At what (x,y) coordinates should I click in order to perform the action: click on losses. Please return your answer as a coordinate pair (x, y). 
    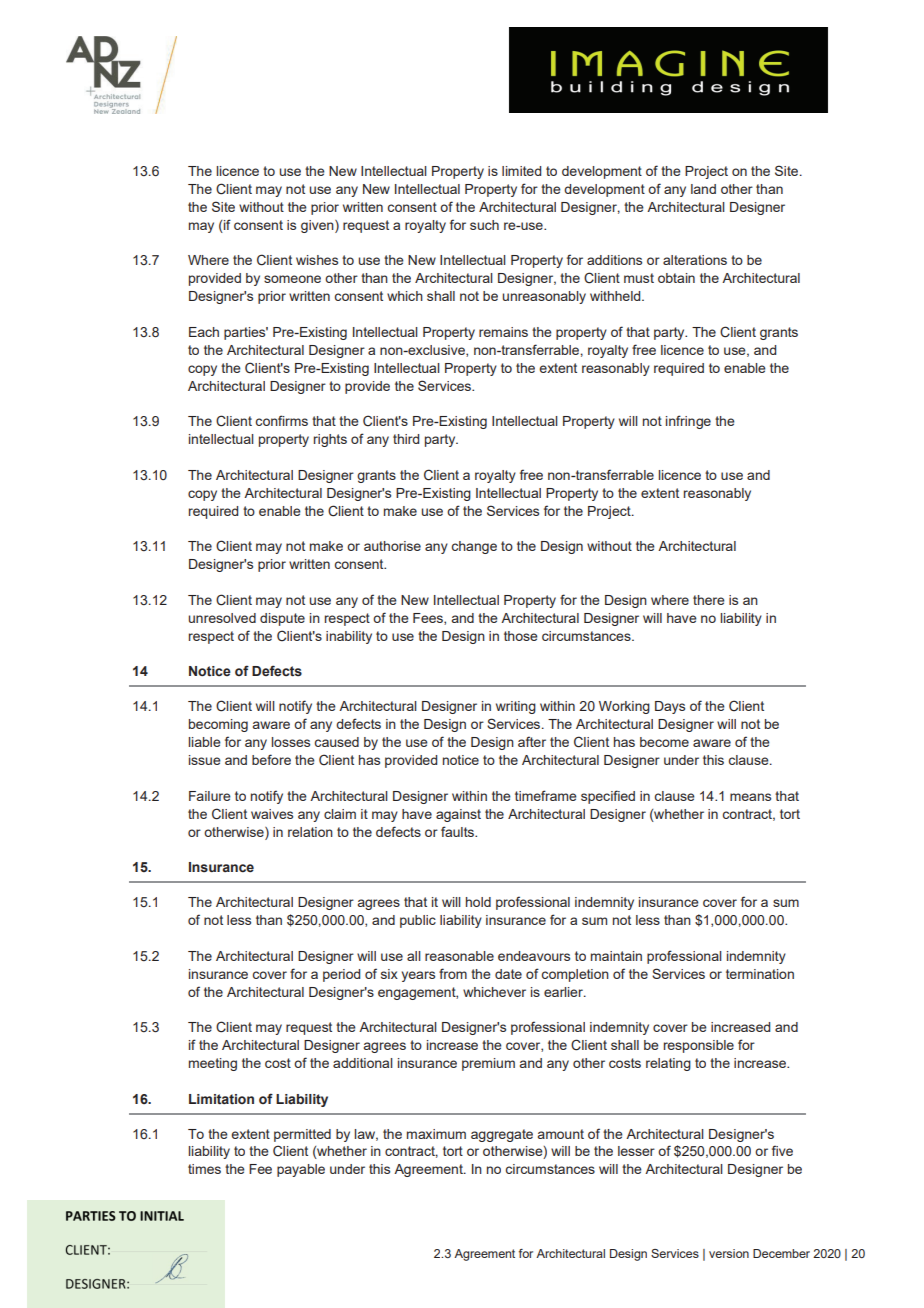
    Looking at the image, I should click on (290, 742).
